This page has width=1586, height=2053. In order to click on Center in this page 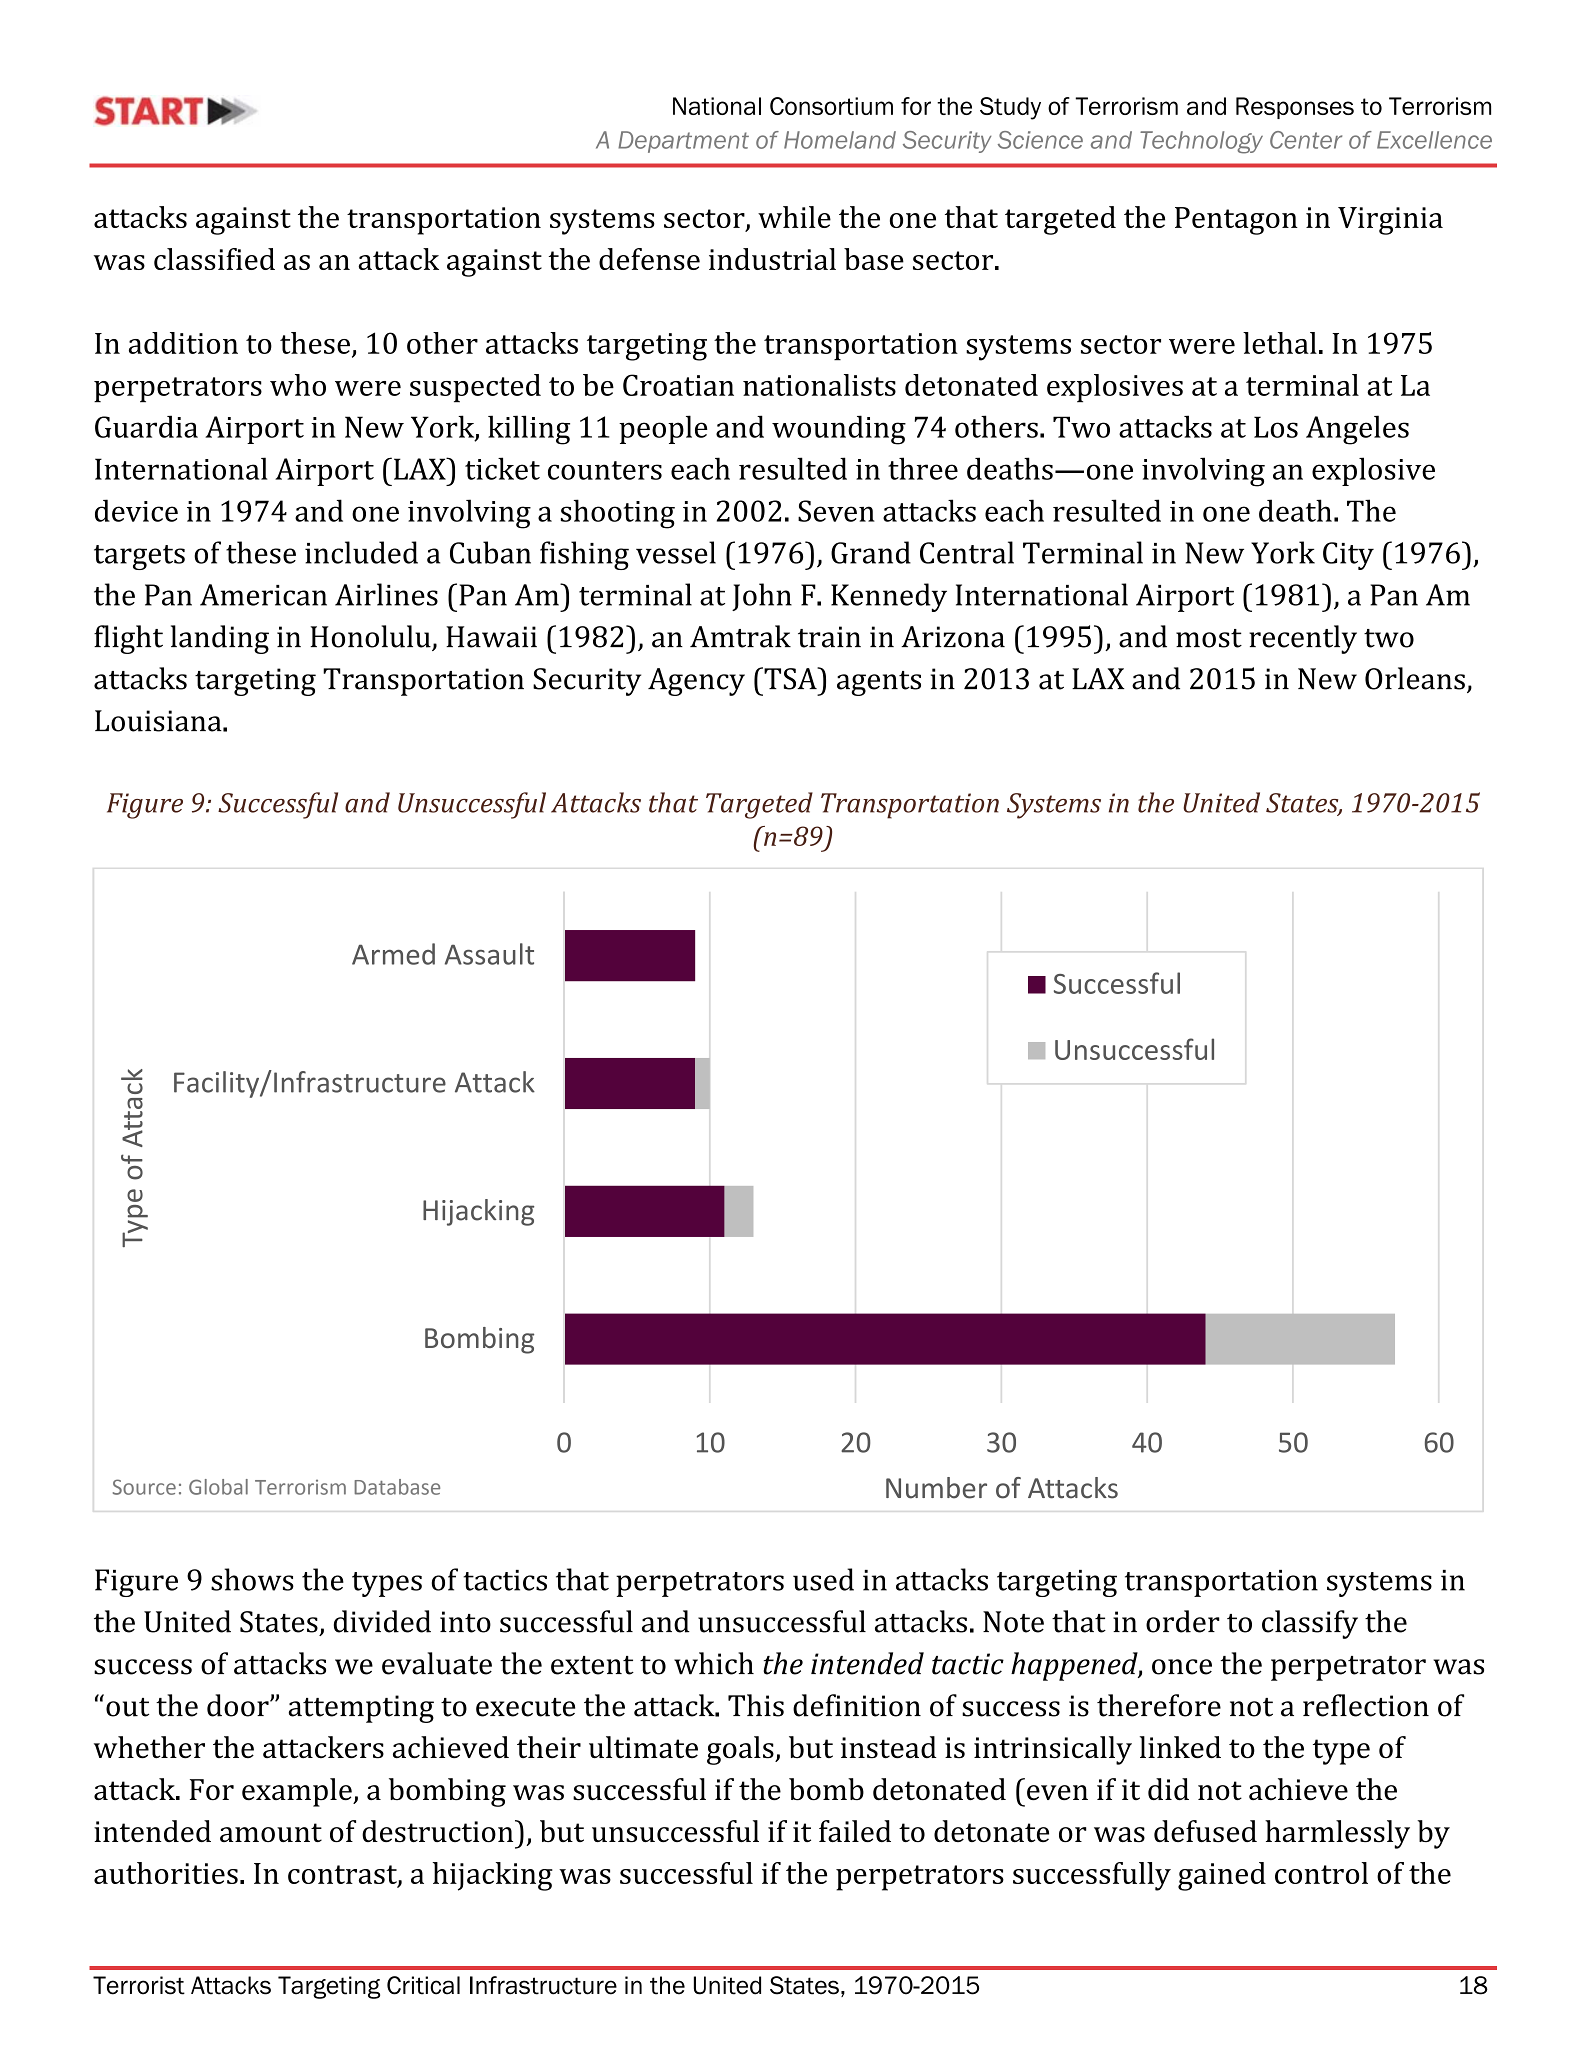, I will do `click(1306, 140)`.
